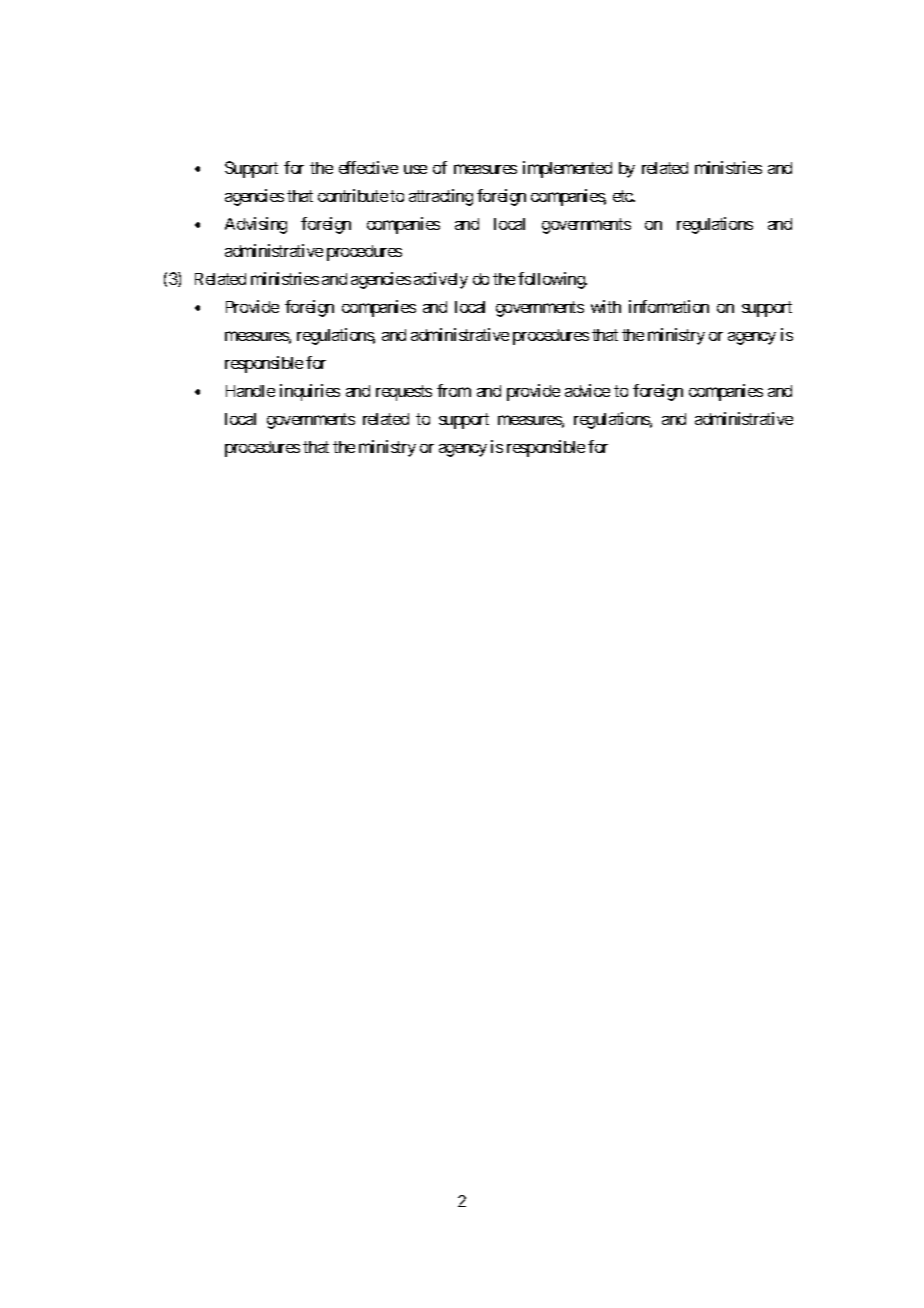 This screenshot has width=924, height=1308. What do you see at coordinates (567, 169) in the screenshot?
I see `implemented` at bounding box center [567, 169].
